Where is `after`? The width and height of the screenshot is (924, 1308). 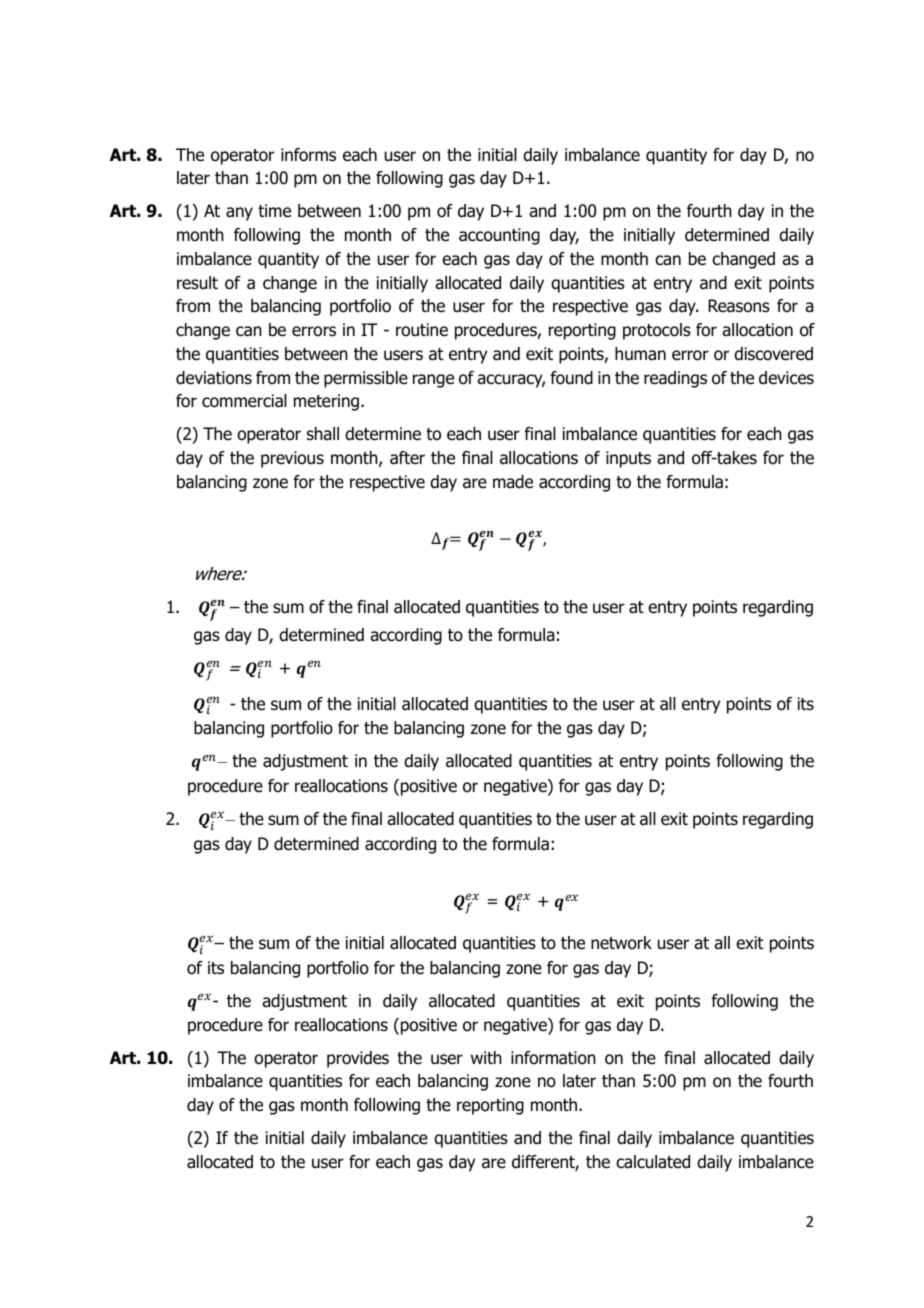
after is located at coordinates (407, 458).
